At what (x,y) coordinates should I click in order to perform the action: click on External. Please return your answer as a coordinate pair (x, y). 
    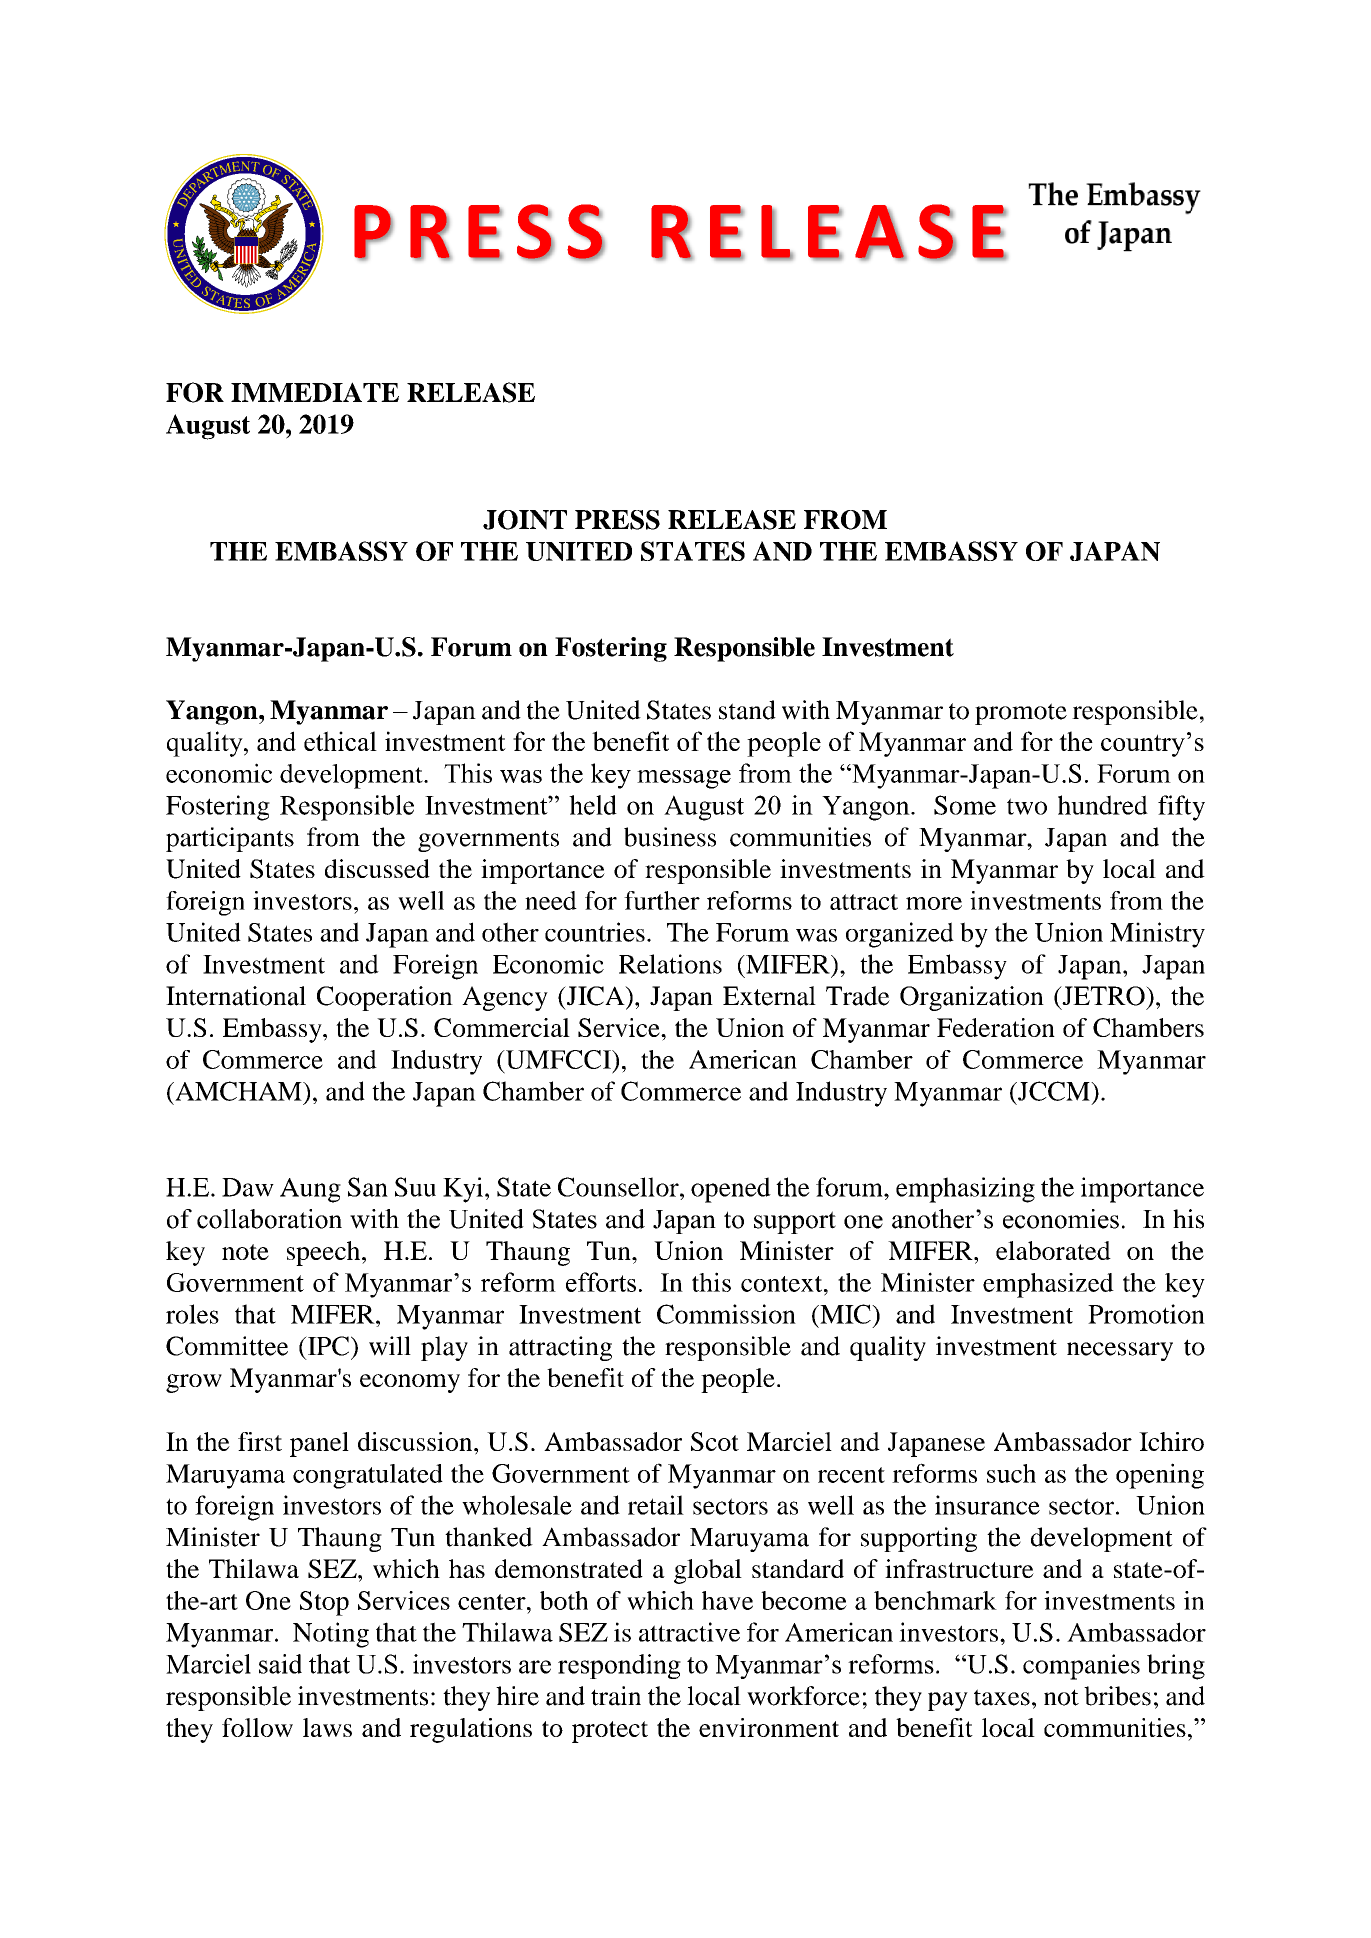
    Looking at the image, I should click on (769, 996).
